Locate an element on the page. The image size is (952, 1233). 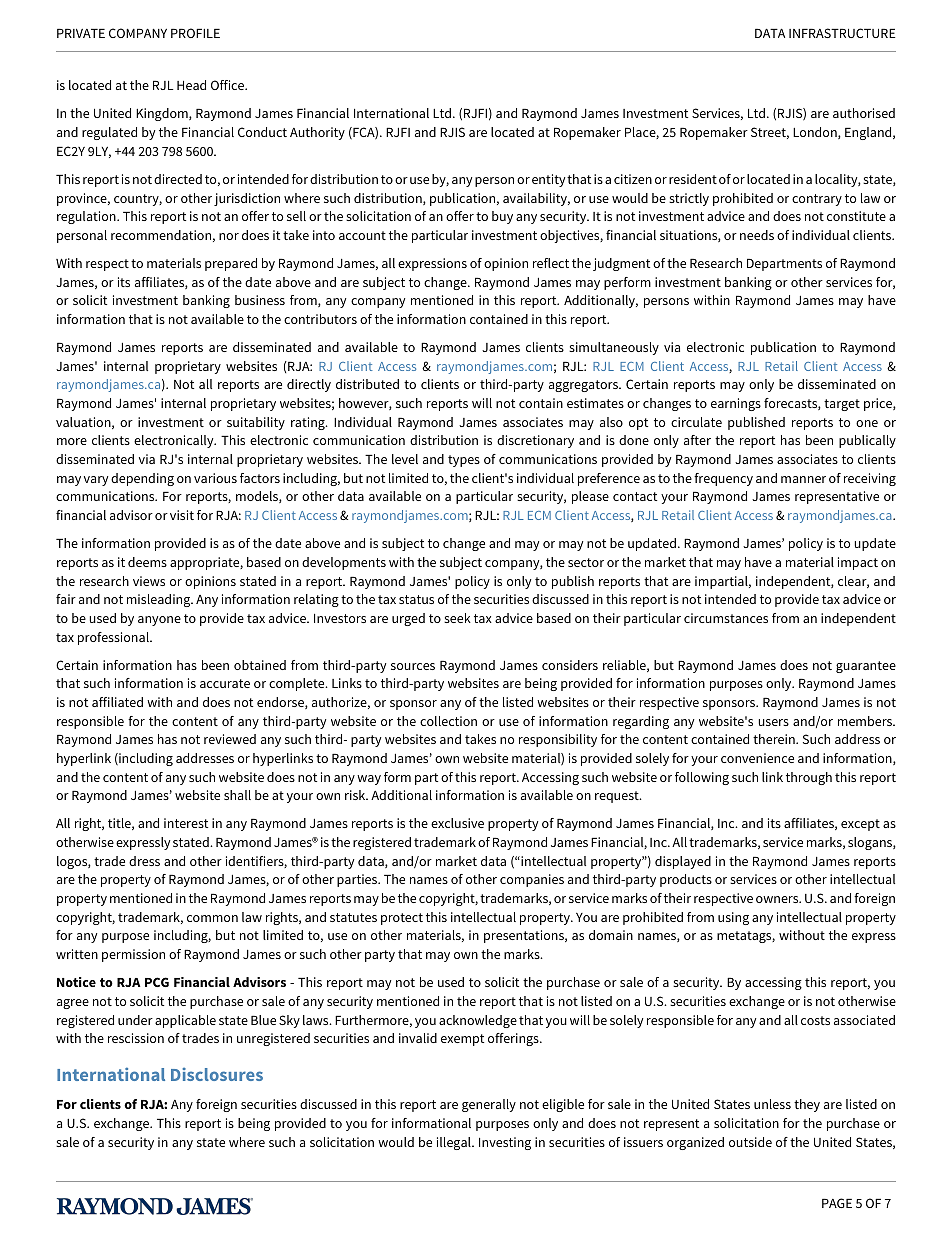
seek is located at coordinates (457, 618).
